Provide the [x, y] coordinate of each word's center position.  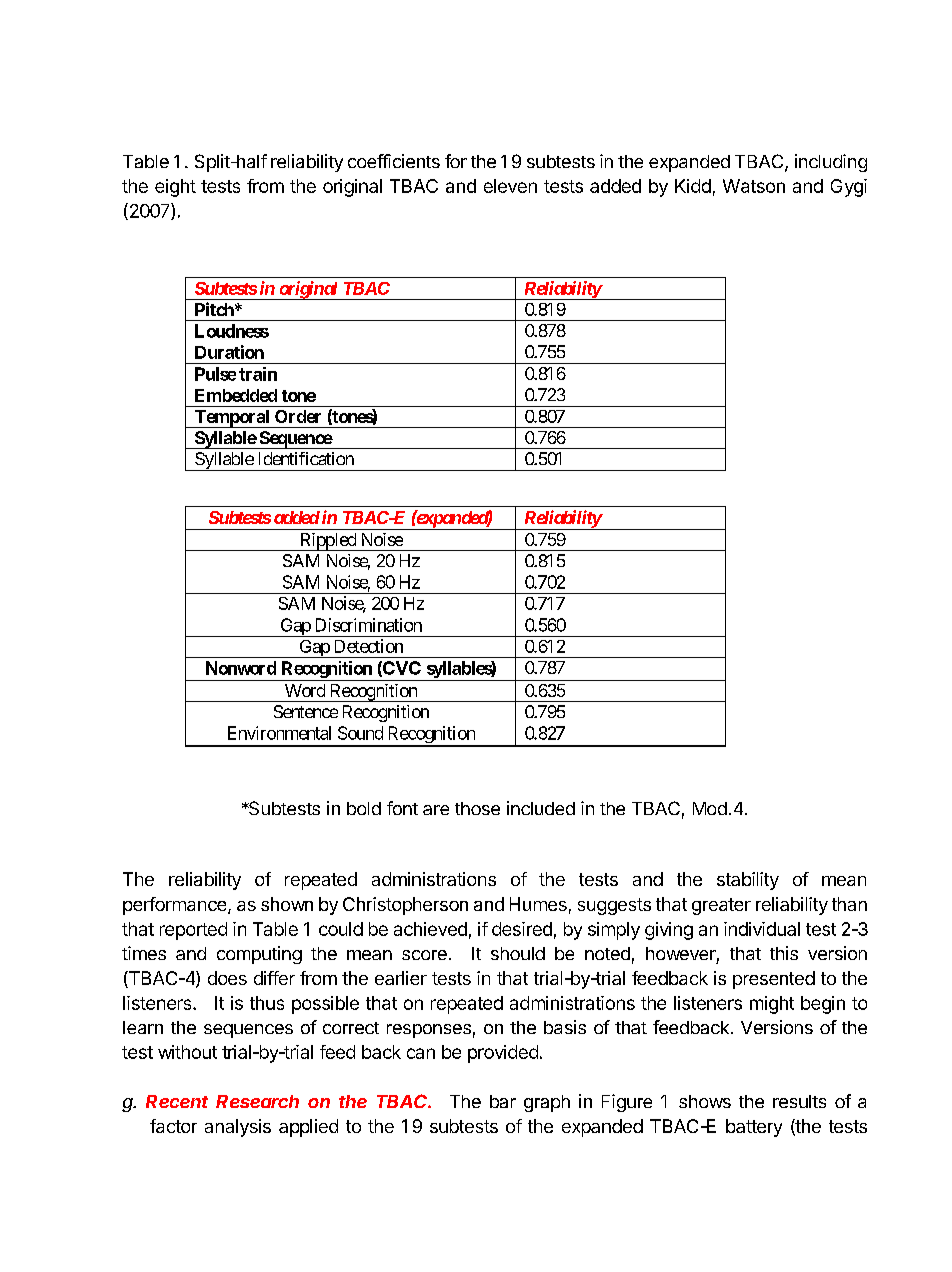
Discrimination [369, 625]
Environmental [279, 733]
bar [503, 1101]
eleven [510, 186]
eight [175, 188]
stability [748, 881]
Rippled [327, 542]
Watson [754, 186]
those [477, 808]
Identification [306, 458]
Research [257, 1101]
